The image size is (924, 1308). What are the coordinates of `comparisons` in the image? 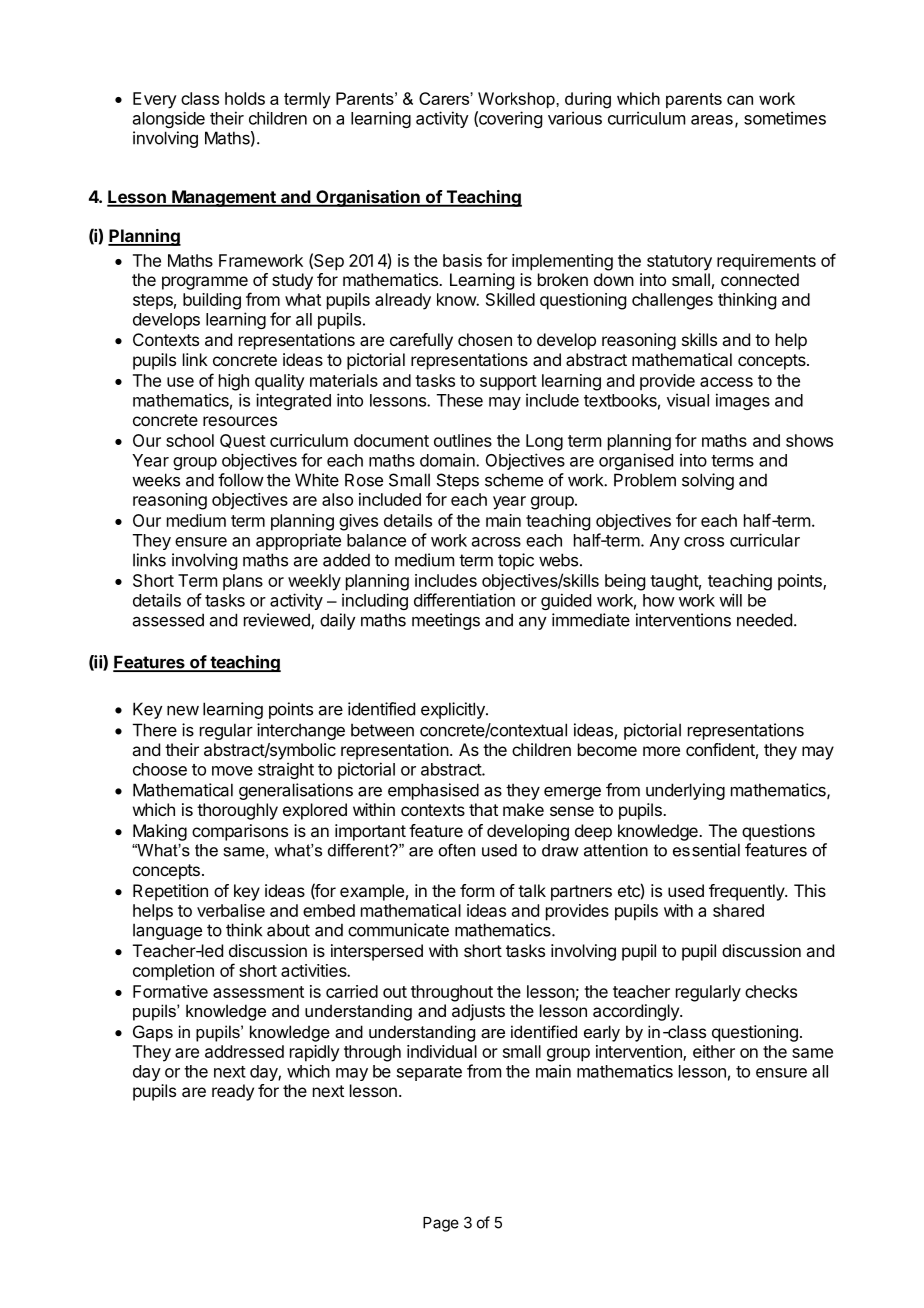 It's located at (240, 832).
